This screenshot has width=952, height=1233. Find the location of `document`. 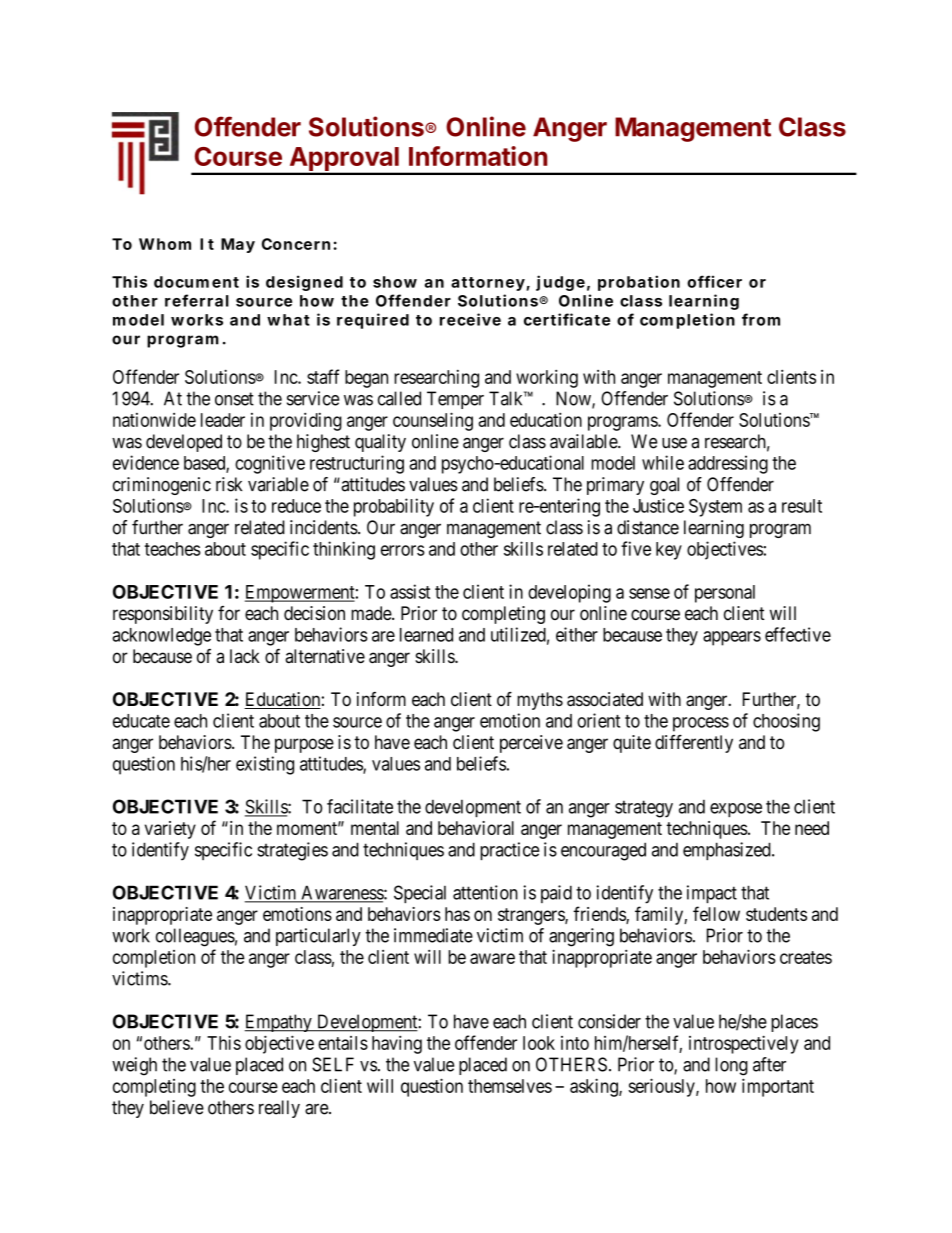

document is located at coordinates (196, 282).
